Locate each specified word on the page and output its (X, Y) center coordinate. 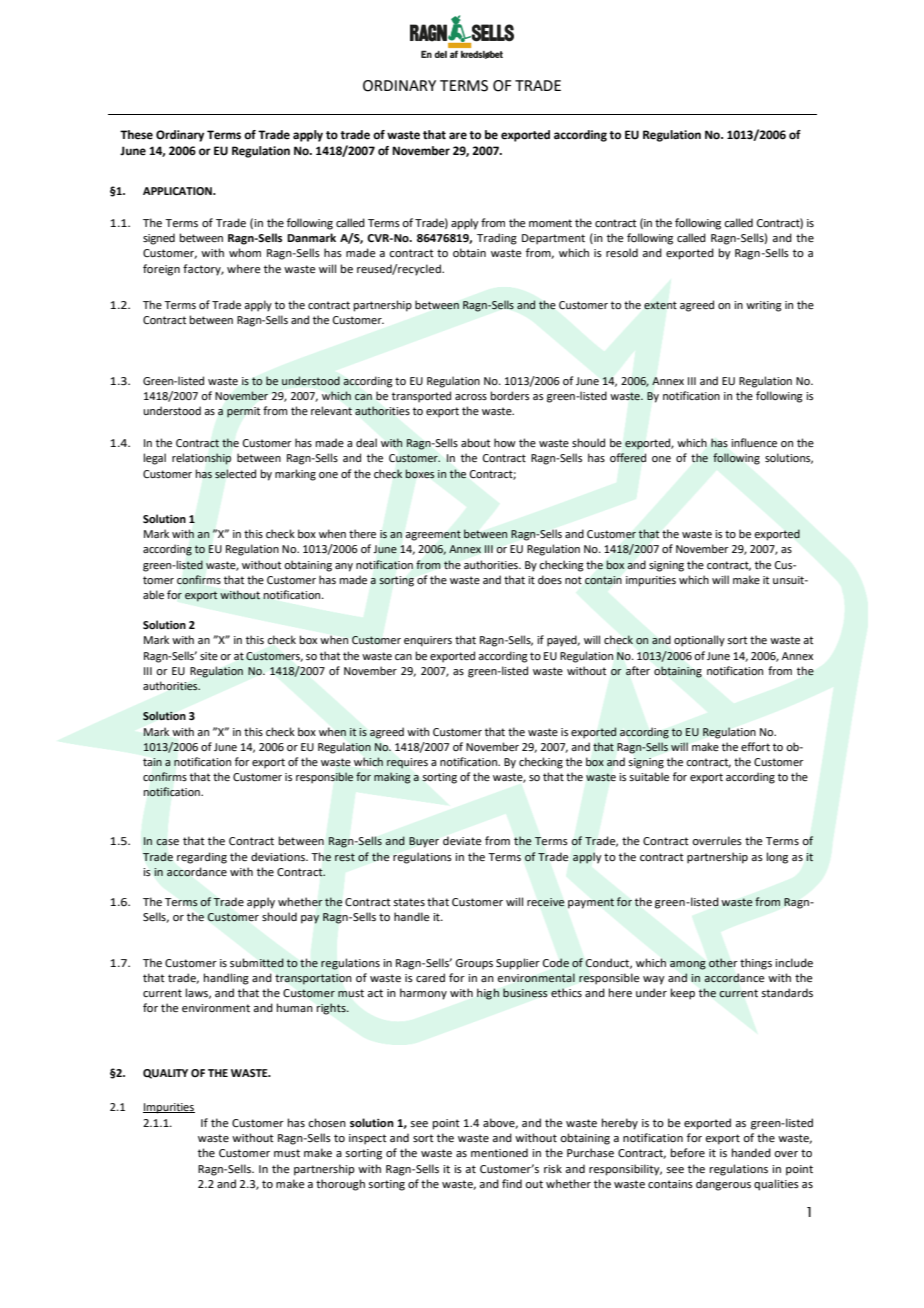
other (723, 962)
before (688, 1152)
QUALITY (165, 1074)
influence (754, 442)
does (550, 579)
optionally (699, 641)
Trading (497, 239)
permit (243, 412)
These (136, 134)
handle (412, 916)
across (471, 397)
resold (622, 252)
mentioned (499, 1152)
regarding (202, 858)
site (209, 656)
